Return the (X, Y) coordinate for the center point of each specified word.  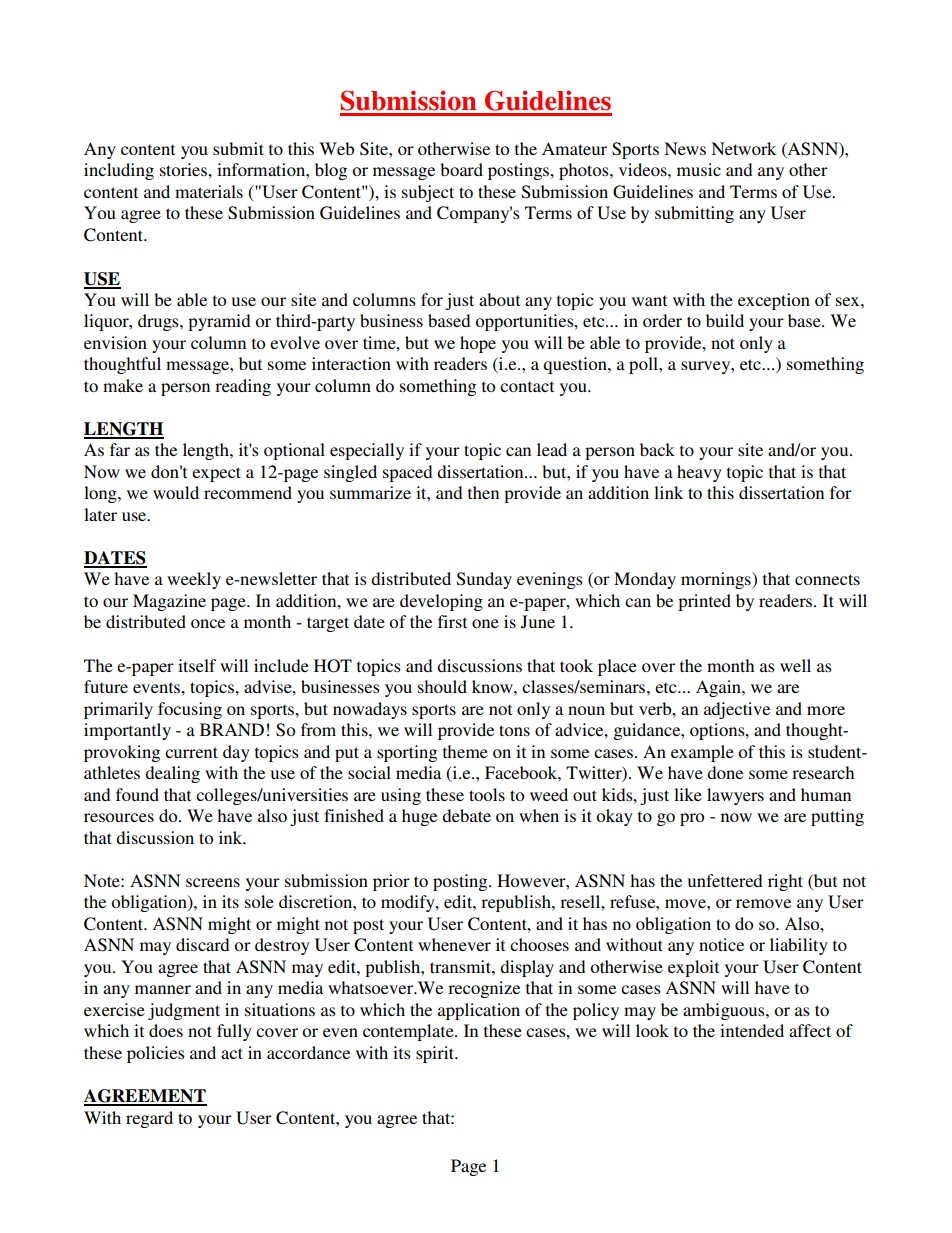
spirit (436, 1054)
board (461, 169)
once (208, 623)
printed (704, 602)
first (452, 621)
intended (752, 1030)
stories (184, 169)
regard (149, 1119)
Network (743, 148)
